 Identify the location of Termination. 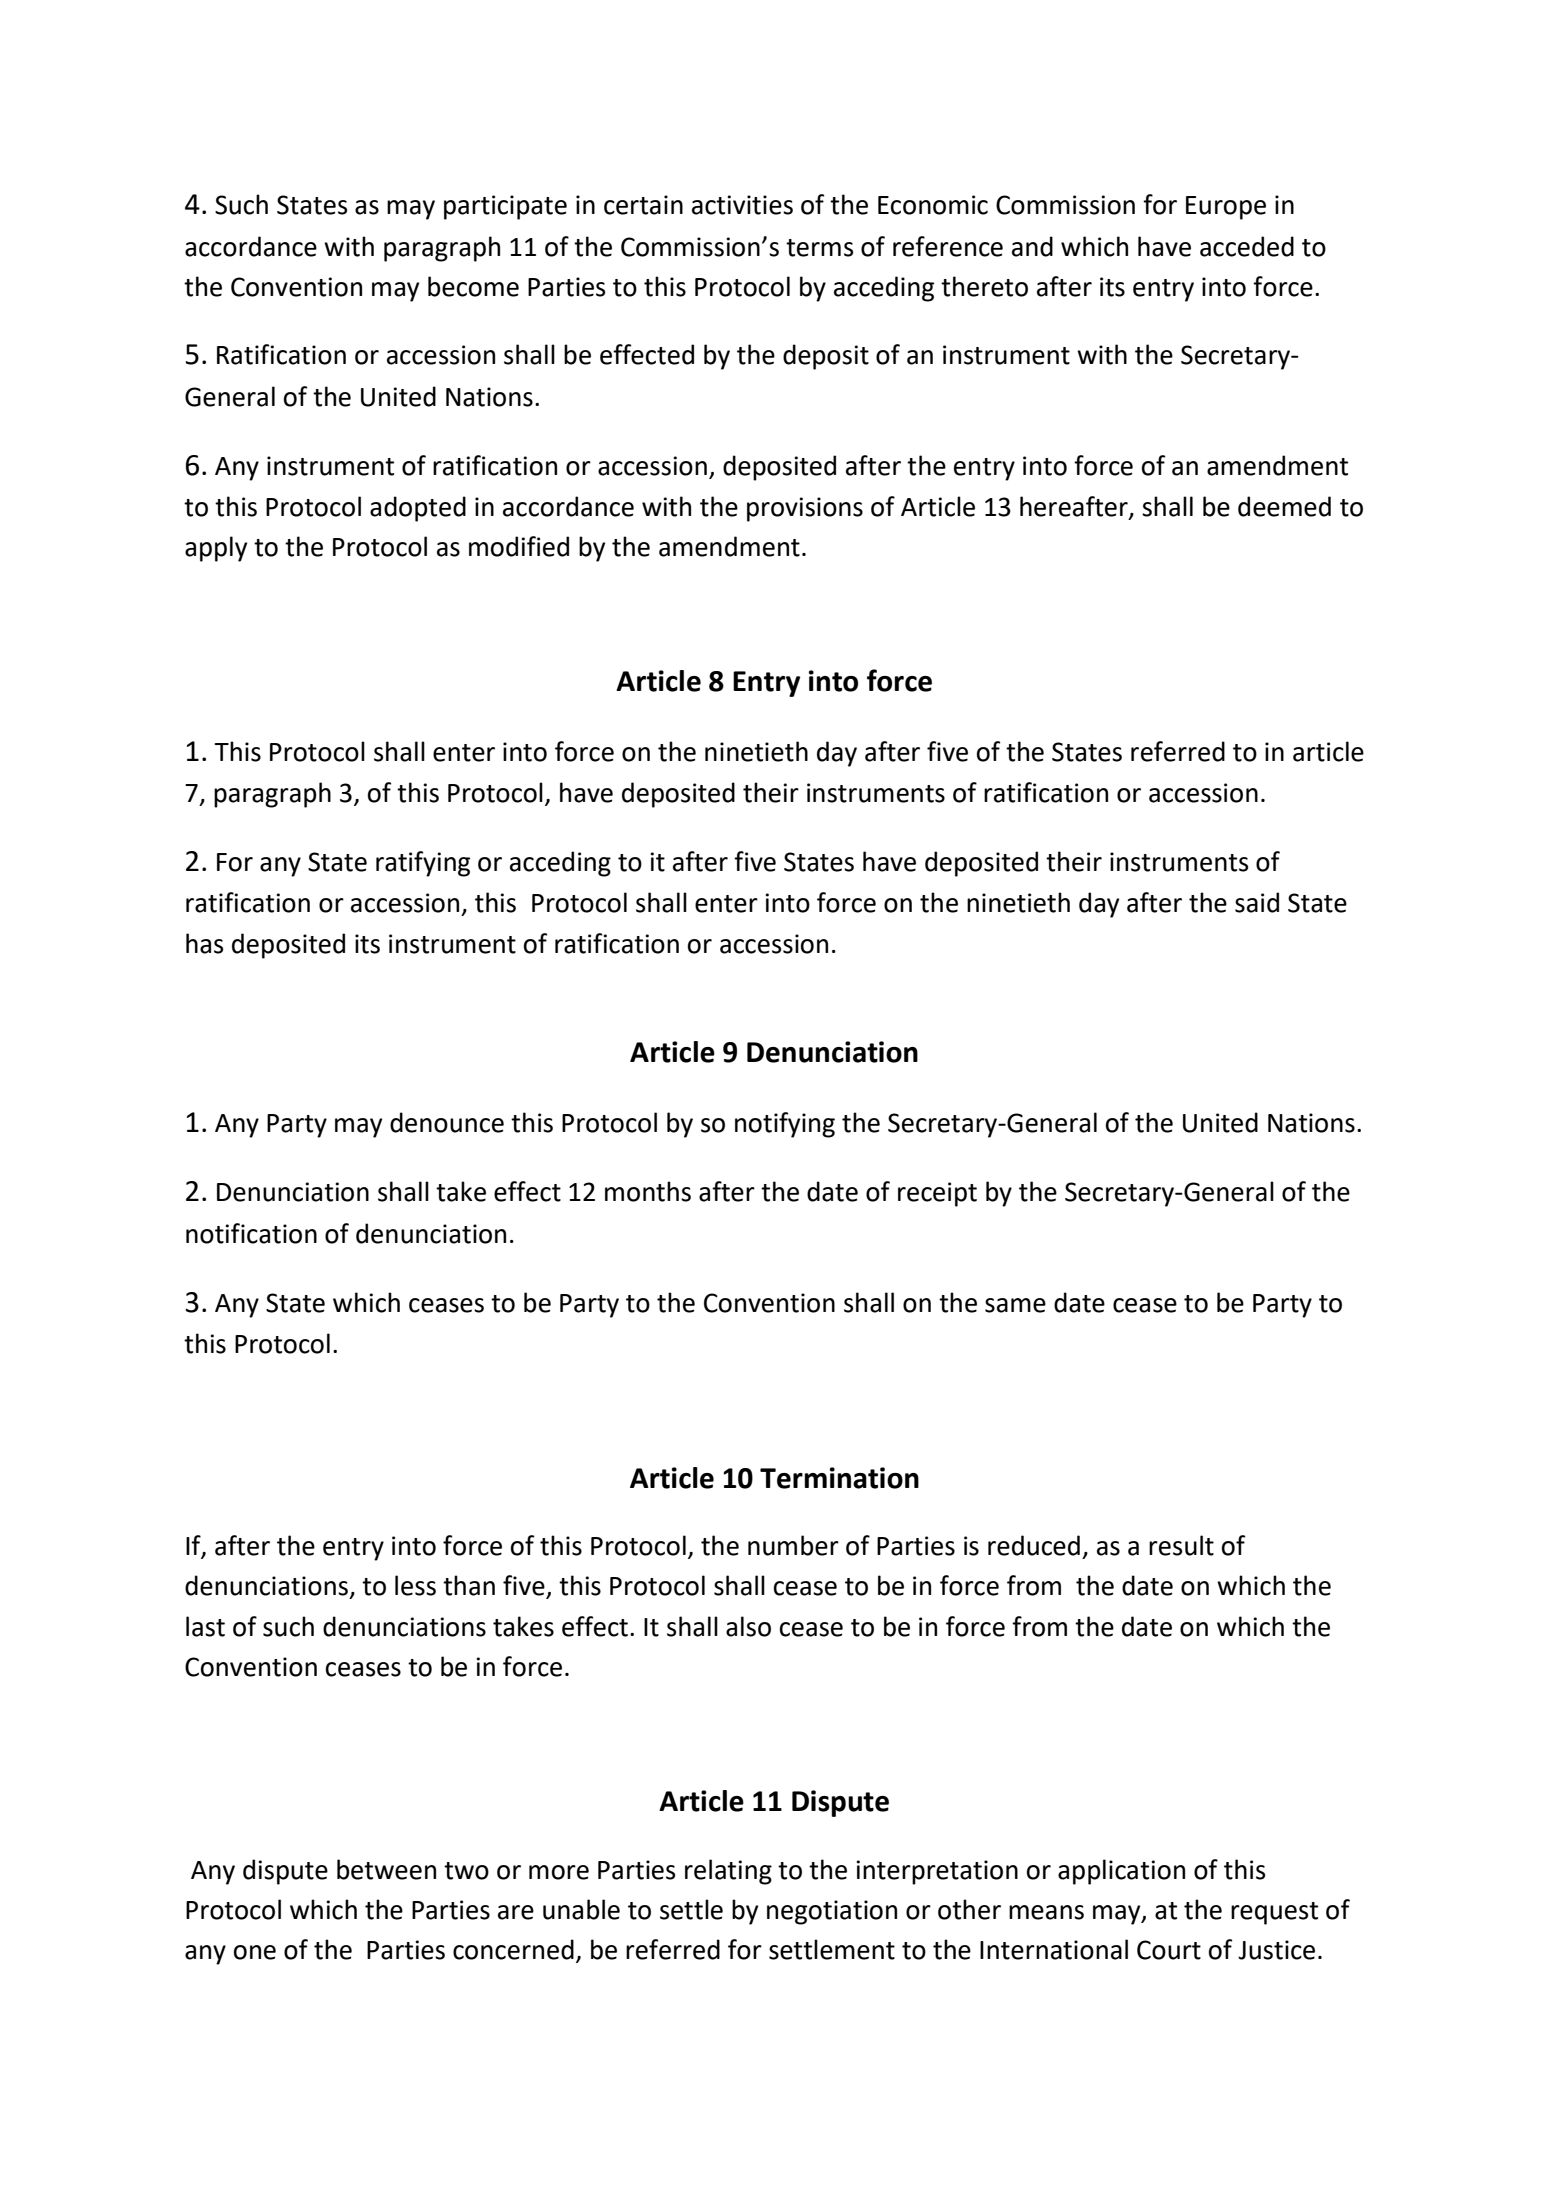
(839, 1478).
